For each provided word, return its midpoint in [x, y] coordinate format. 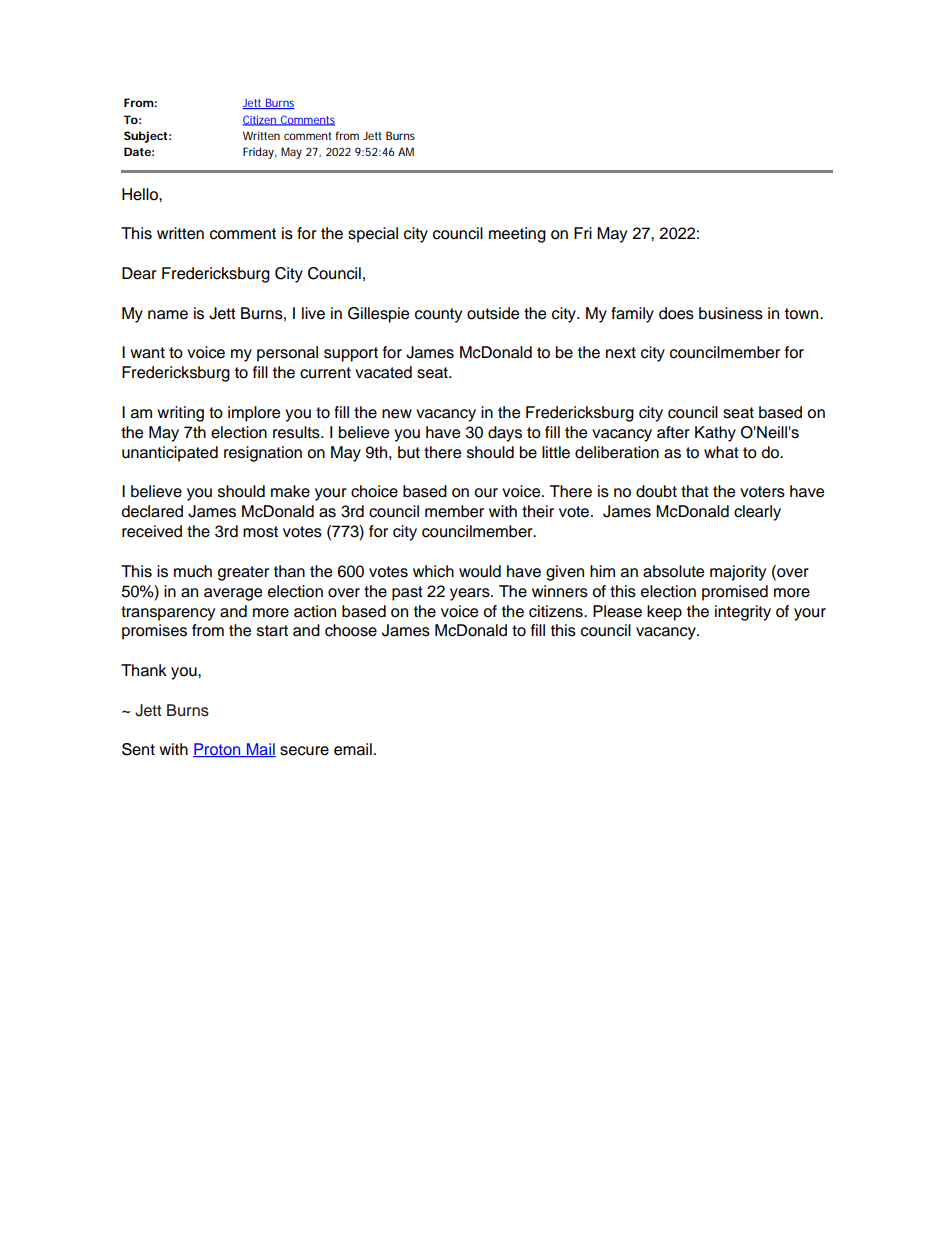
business [731, 313]
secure [304, 751]
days [505, 434]
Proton [218, 750]
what [721, 452]
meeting [517, 235]
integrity [743, 613]
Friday [260, 153]
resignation [263, 454]
